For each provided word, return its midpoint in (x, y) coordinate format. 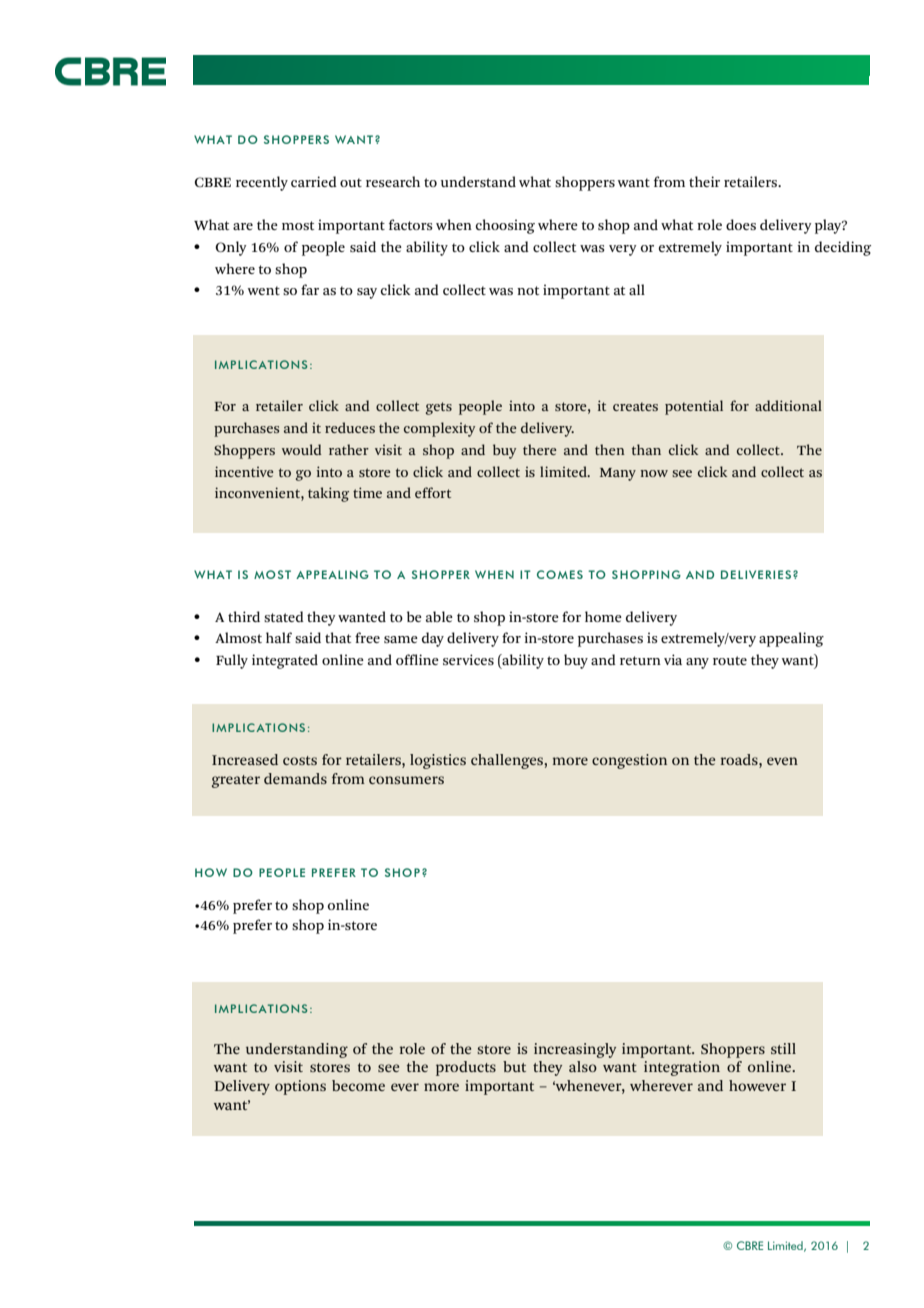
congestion (629, 761)
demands (295, 778)
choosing (505, 226)
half (279, 637)
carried (314, 181)
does (741, 224)
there (539, 449)
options (300, 1087)
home (603, 616)
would (302, 449)
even (782, 761)
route (730, 660)
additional (788, 405)
